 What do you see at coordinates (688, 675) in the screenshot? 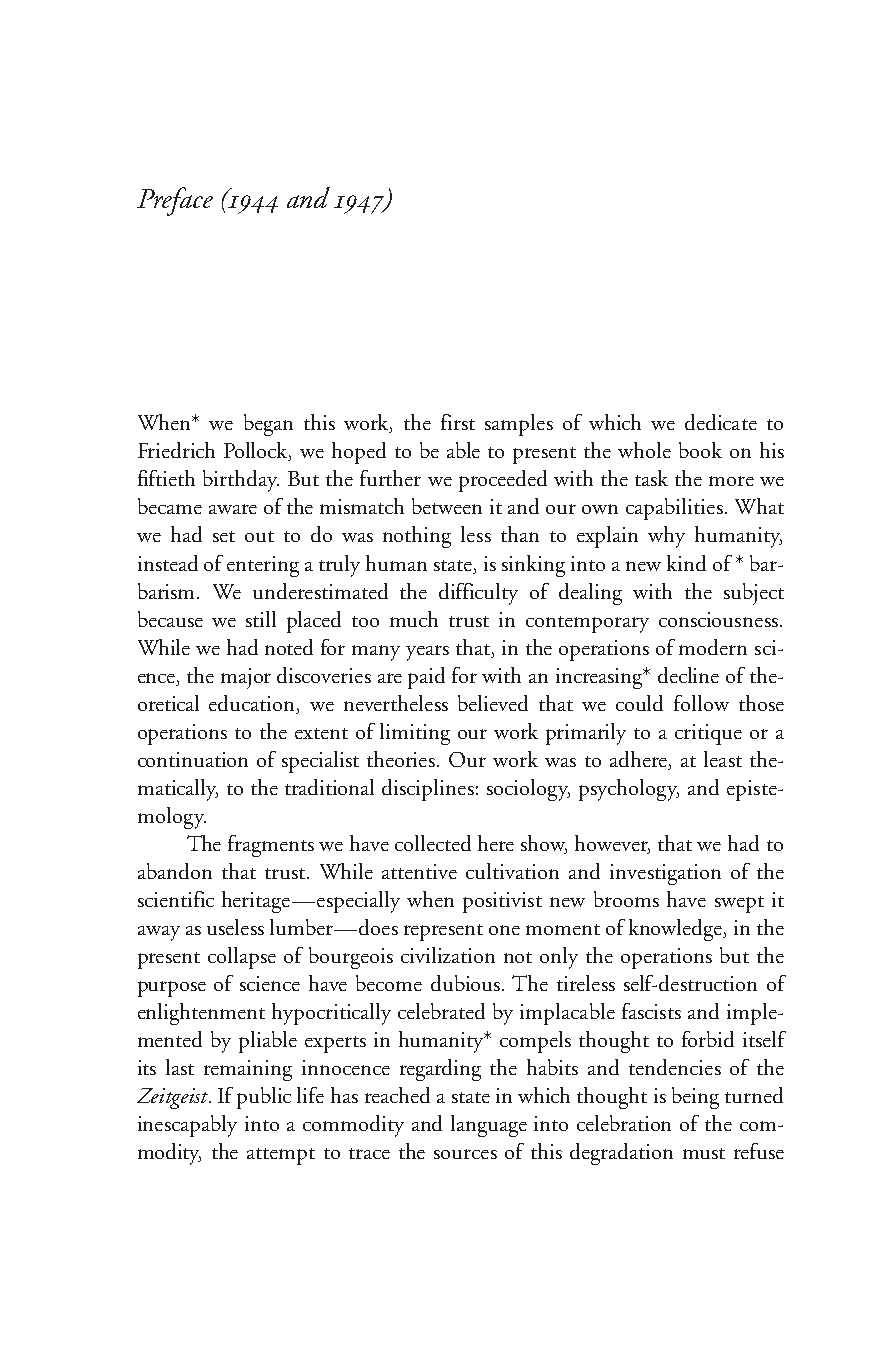
I see `decline` at bounding box center [688, 675].
